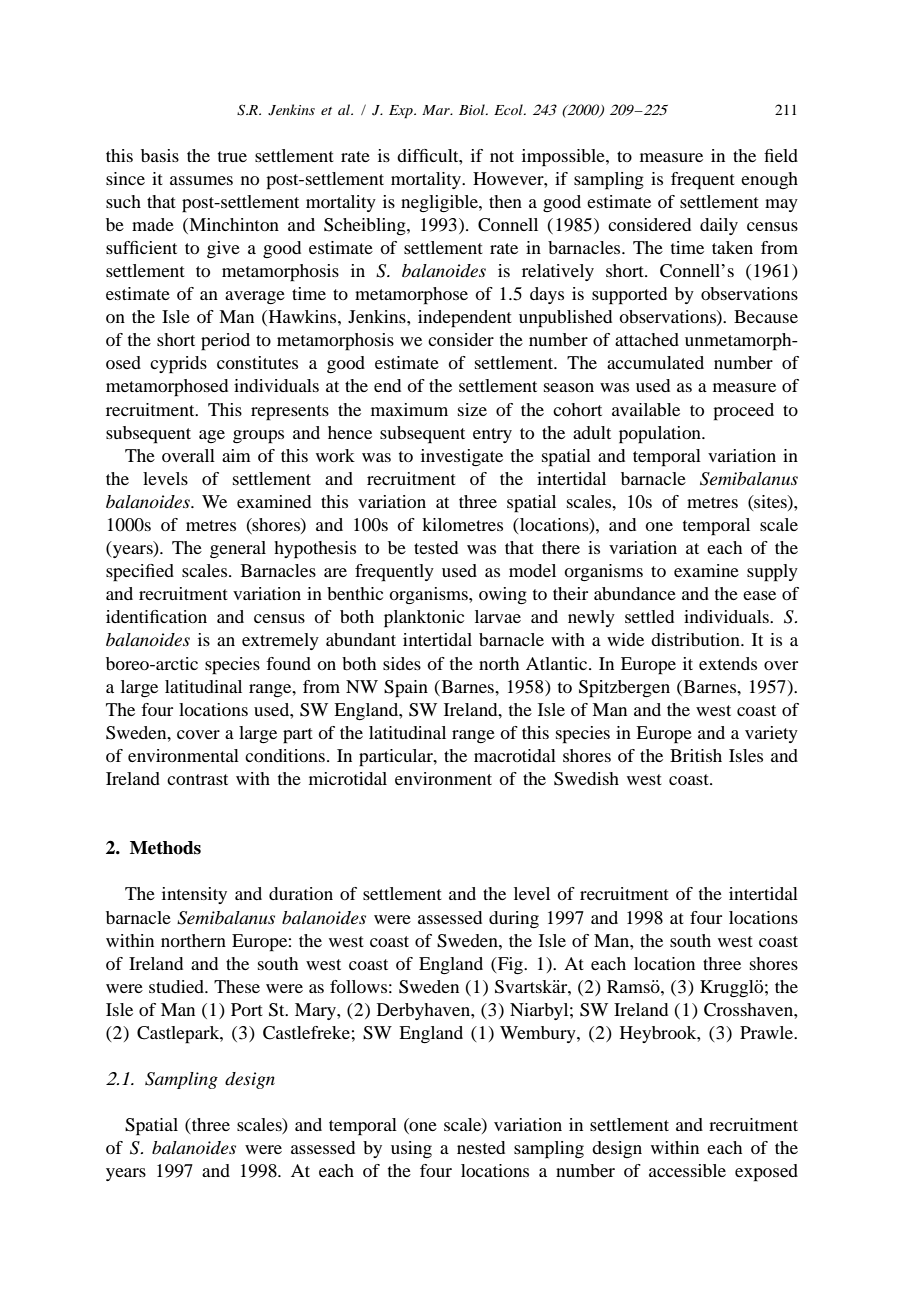 This screenshot has height=1316, width=904. I want to click on accessible, so click(687, 1170).
